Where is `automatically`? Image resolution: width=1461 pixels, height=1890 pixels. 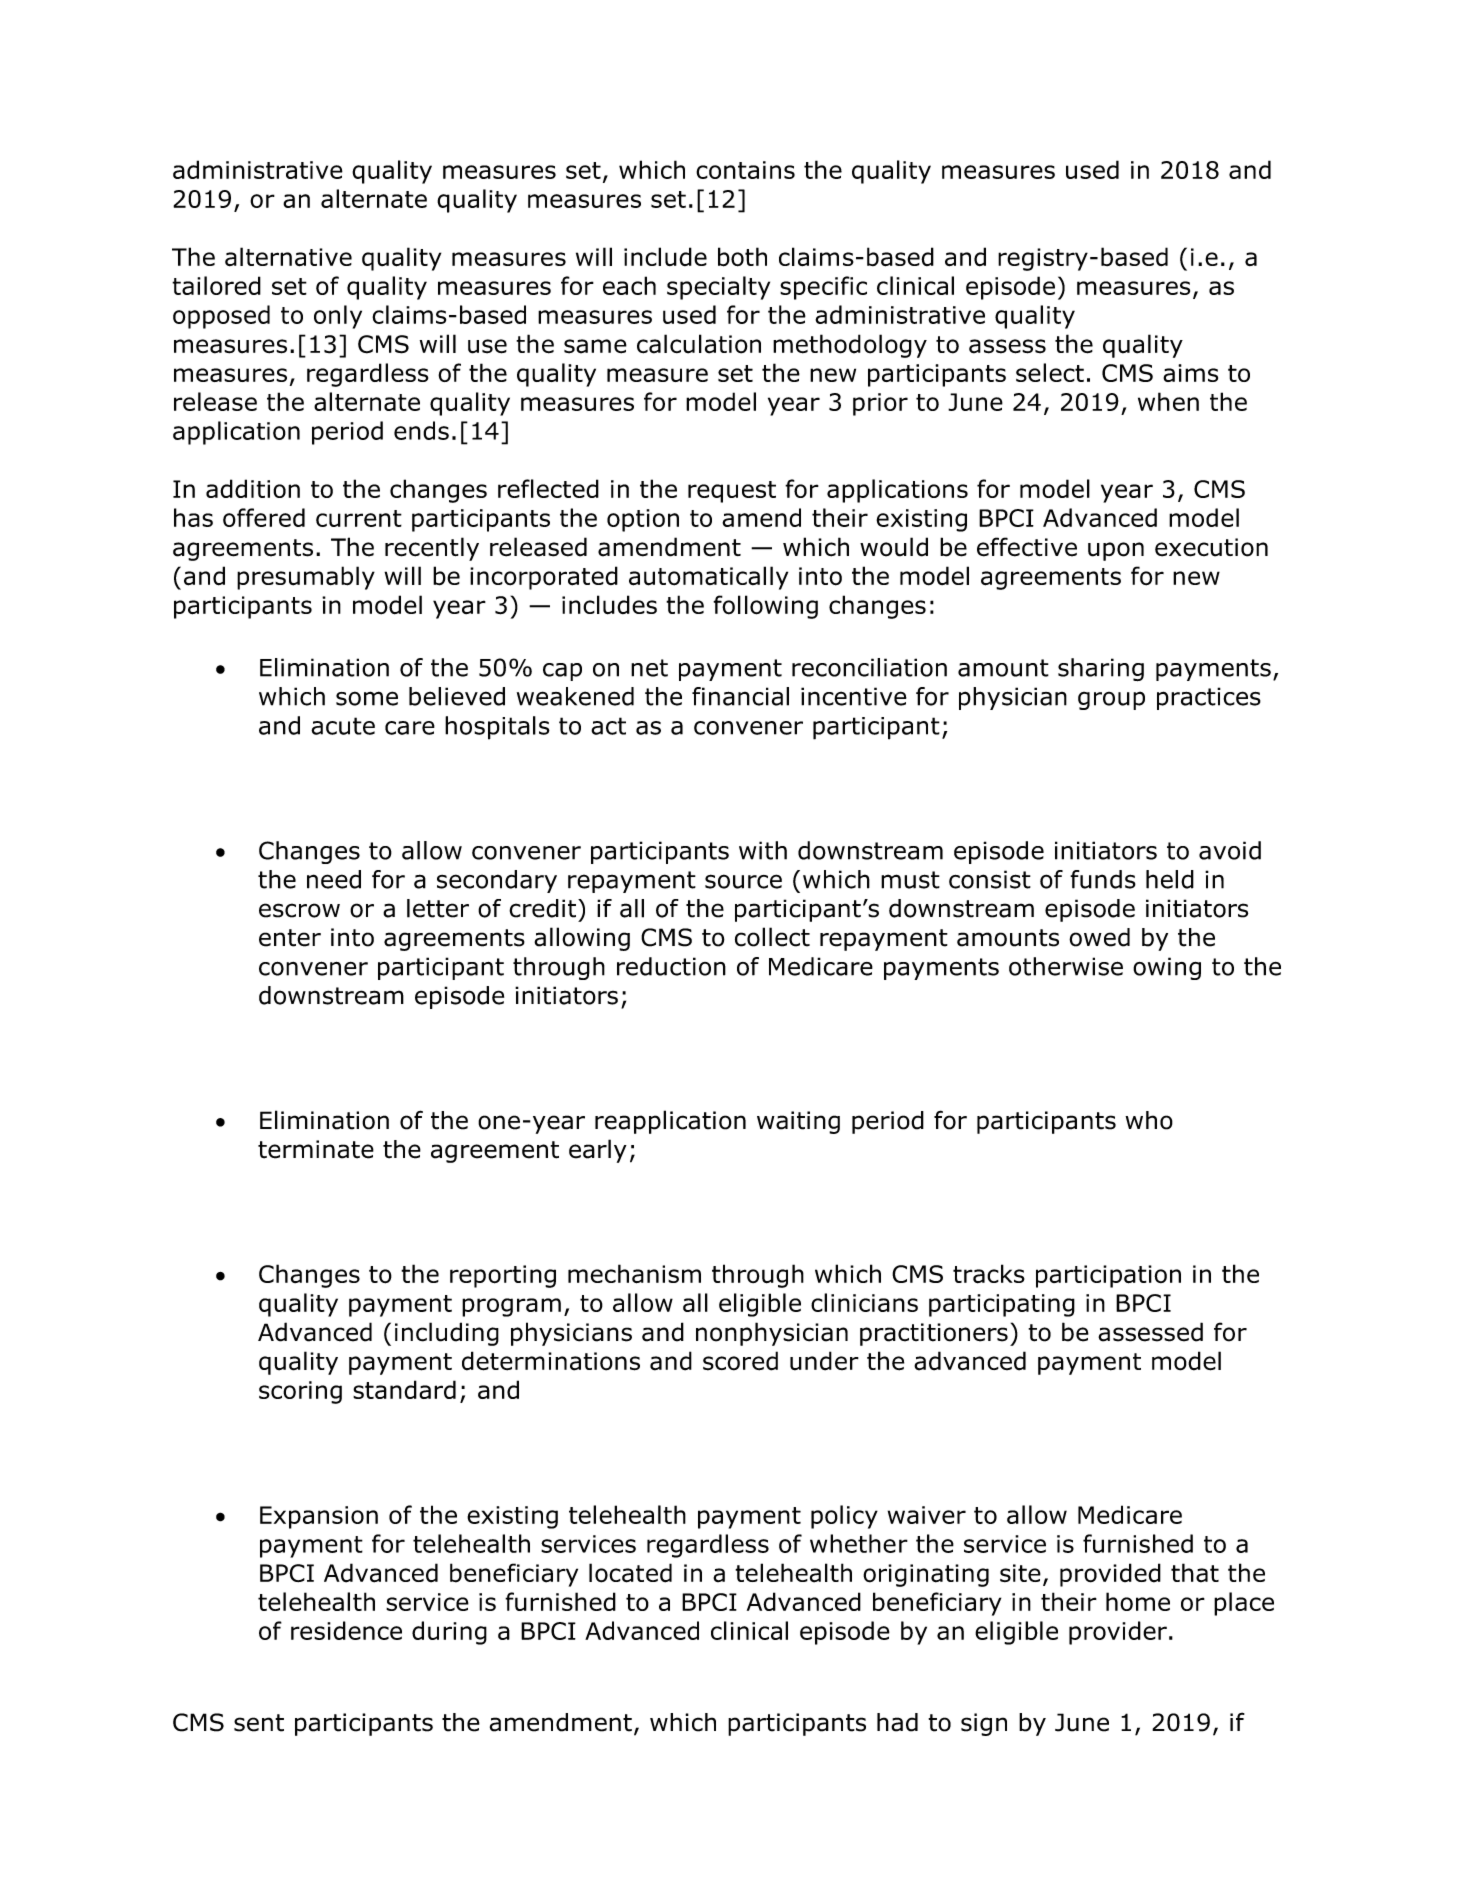 automatically is located at coordinates (708, 578).
